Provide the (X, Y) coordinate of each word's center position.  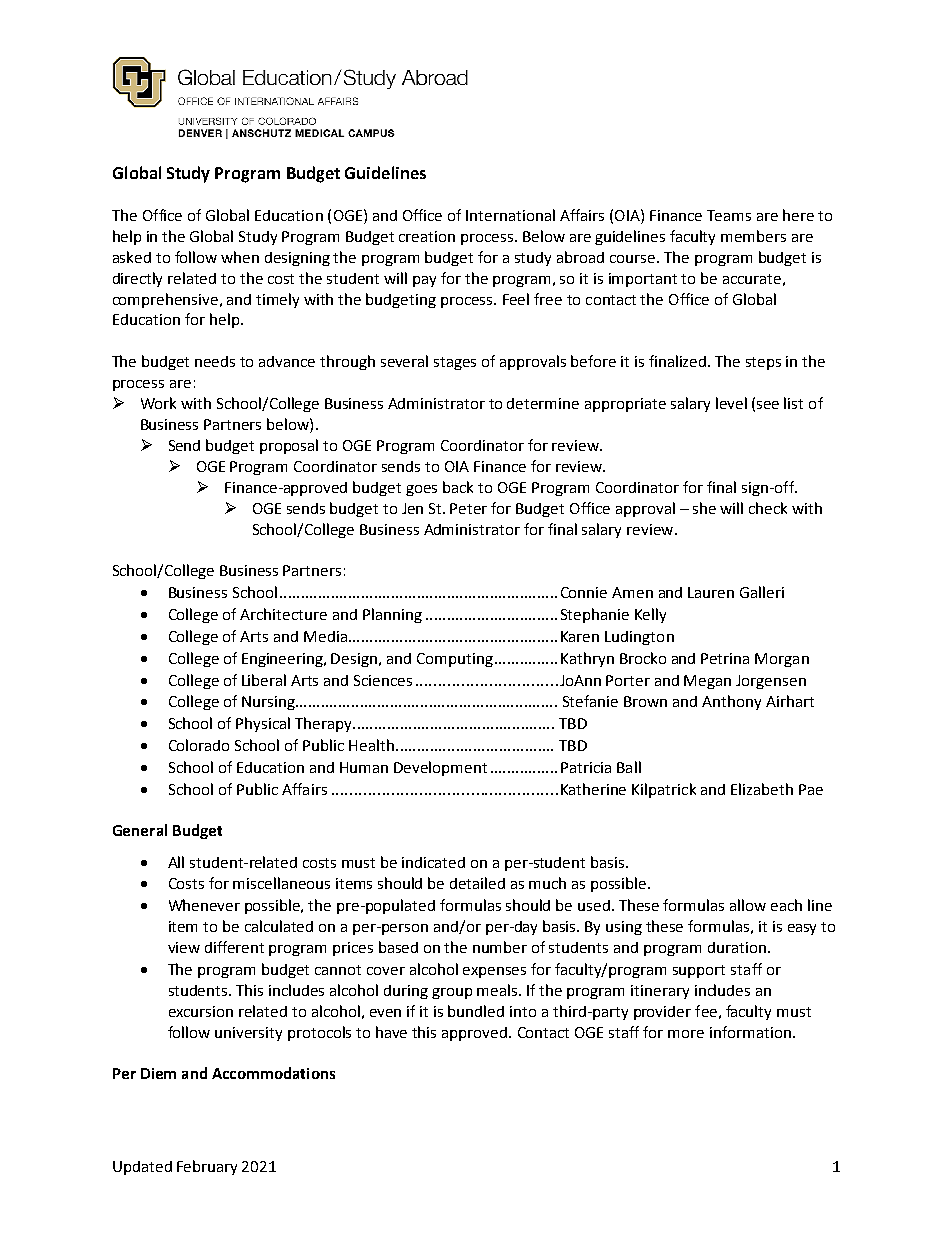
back (458, 487)
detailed (477, 883)
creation (427, 236)
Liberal (264, 680)
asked (132, 257)
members (753, 236)
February (207, 1167)
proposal (289, 446)
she (704, 508)
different (234, 947)
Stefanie (590, 701)
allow (748, 905)
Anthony (731, 702)
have (391, 1032)
